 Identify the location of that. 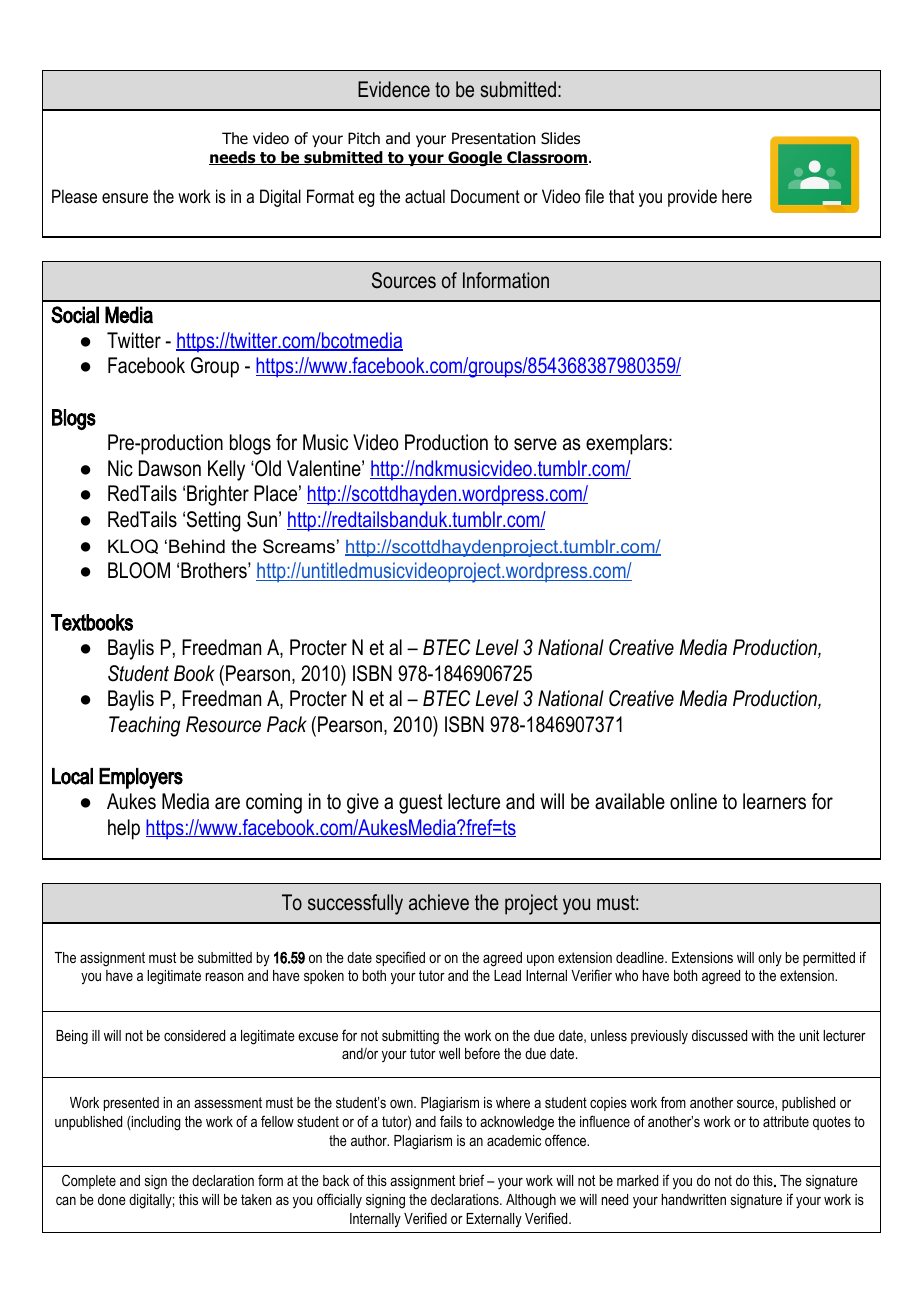
(621, 196).
